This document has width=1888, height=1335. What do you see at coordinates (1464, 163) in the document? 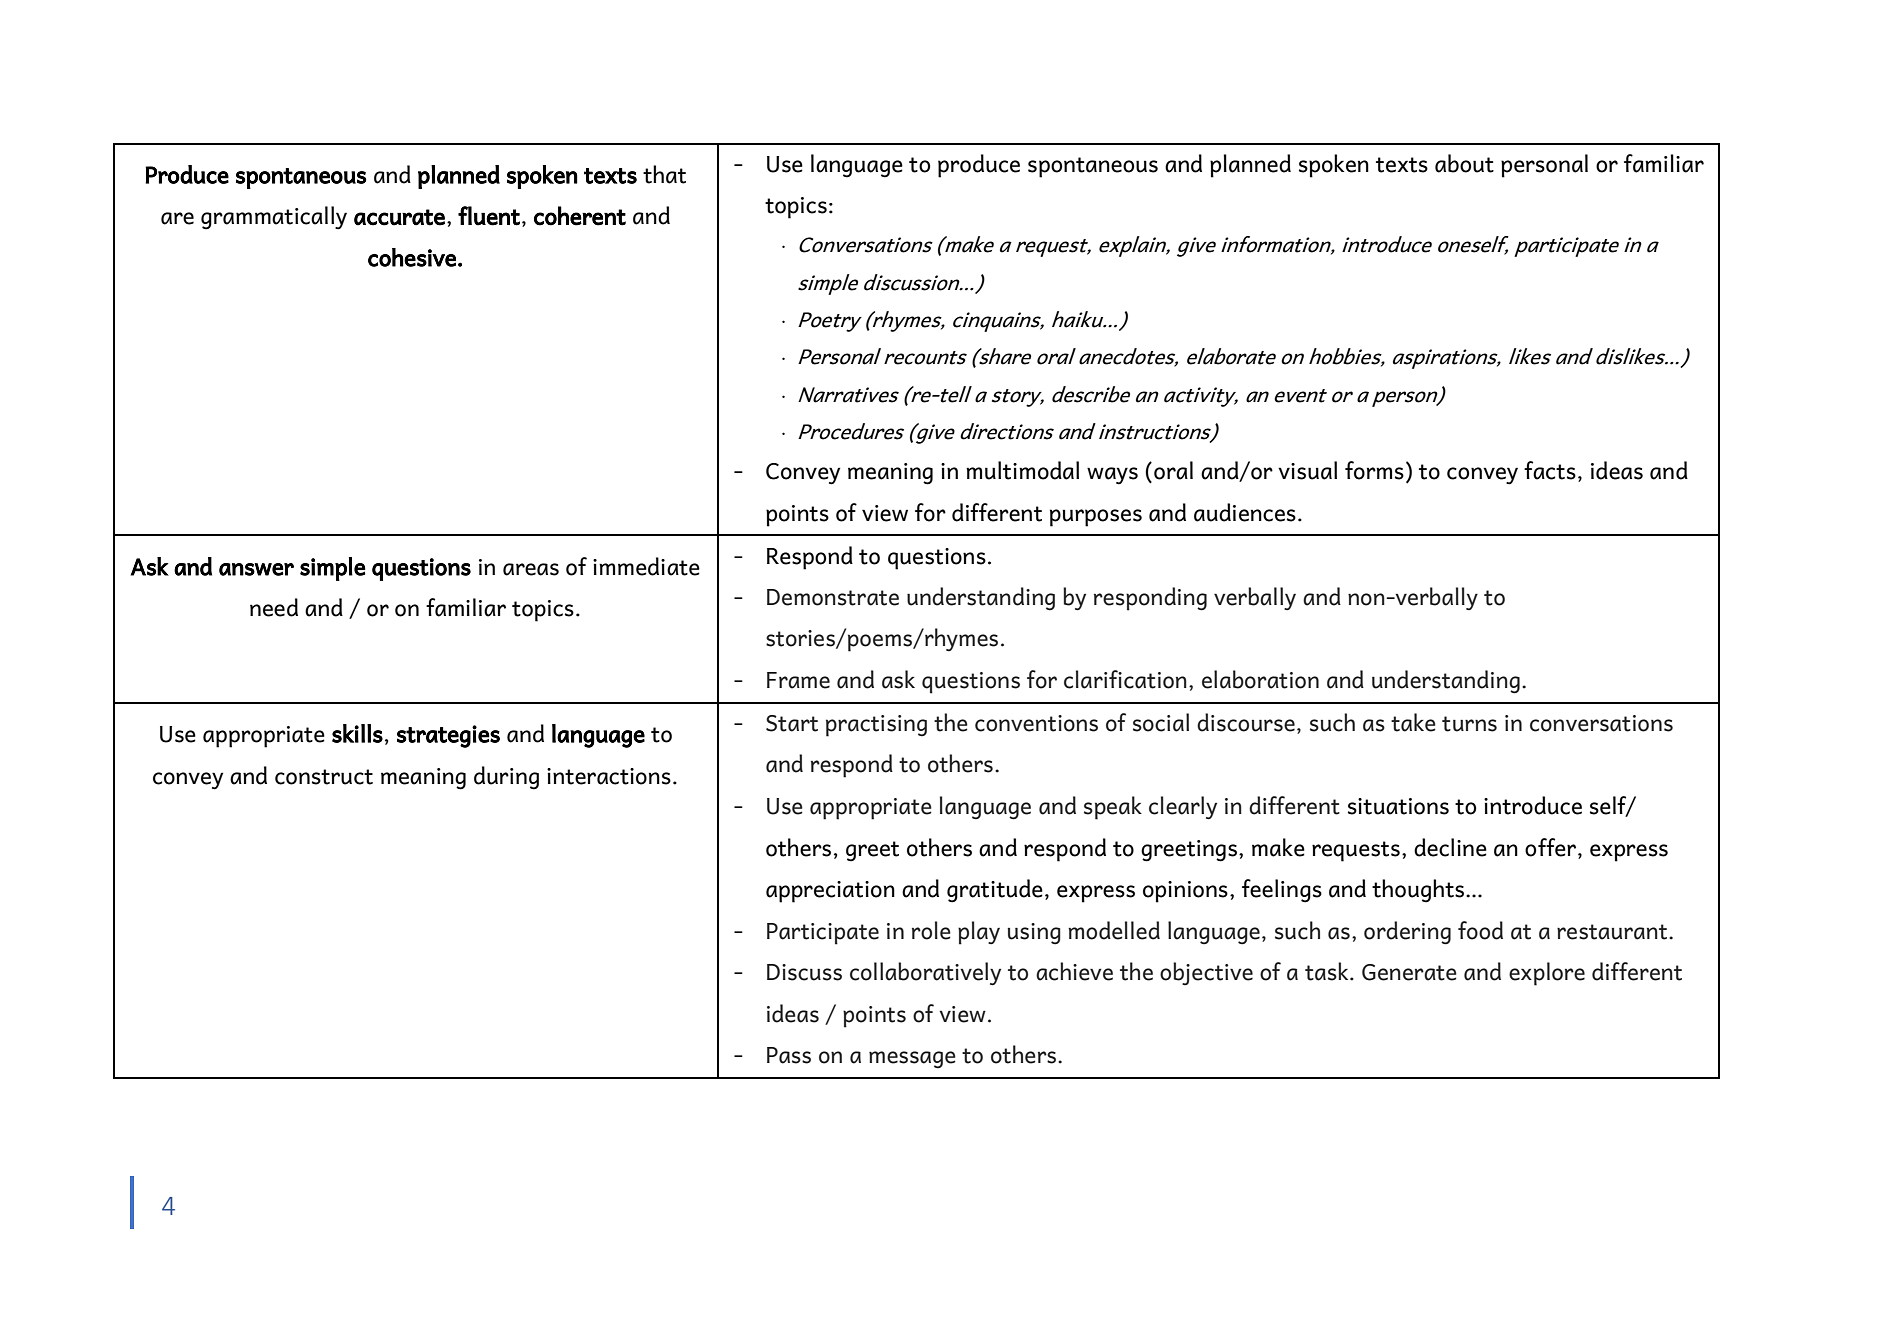
I see `about` at bounding box center [1464, 163].
